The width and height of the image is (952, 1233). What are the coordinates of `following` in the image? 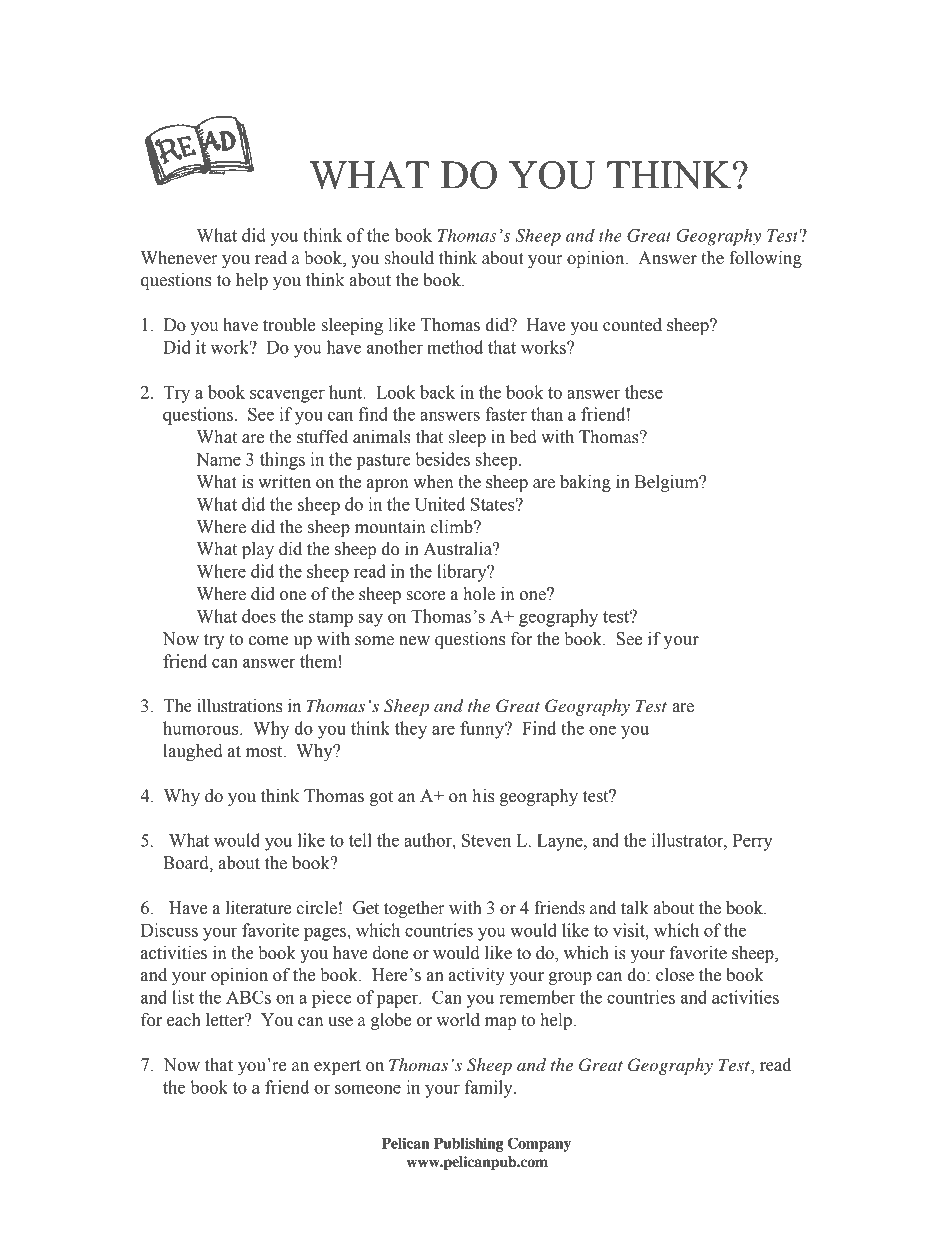 It's located at (765, 259).
